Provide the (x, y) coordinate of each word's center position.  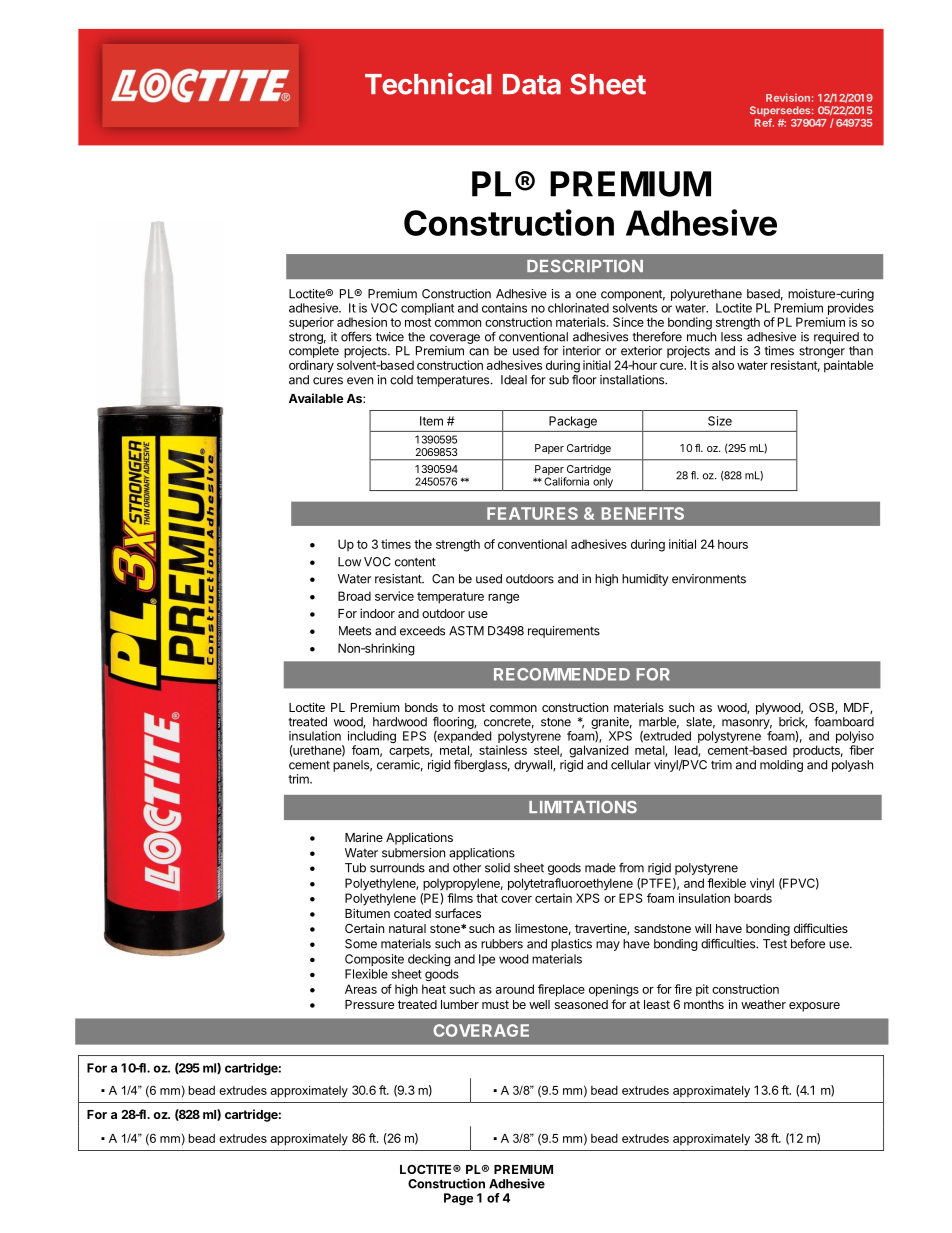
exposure (814, 1007)
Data (532, 84)
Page (458, 1199)
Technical (428, 84)
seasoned (581, 1004)
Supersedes (781, 112)
